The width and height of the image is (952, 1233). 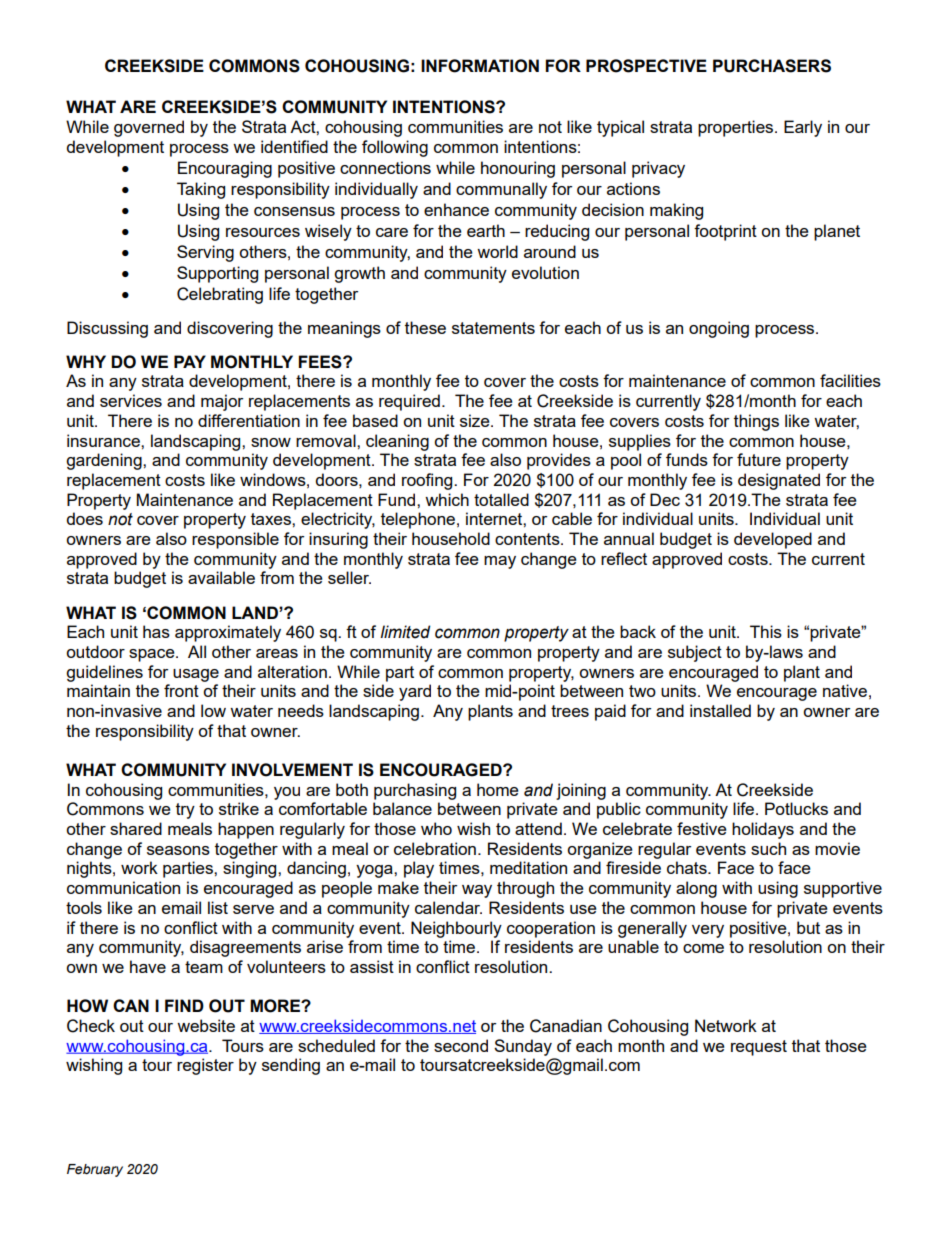 What do you see at coordinates (480, 66) in the image?
I see `INFORMATION` at bounding box center [480, 66].
